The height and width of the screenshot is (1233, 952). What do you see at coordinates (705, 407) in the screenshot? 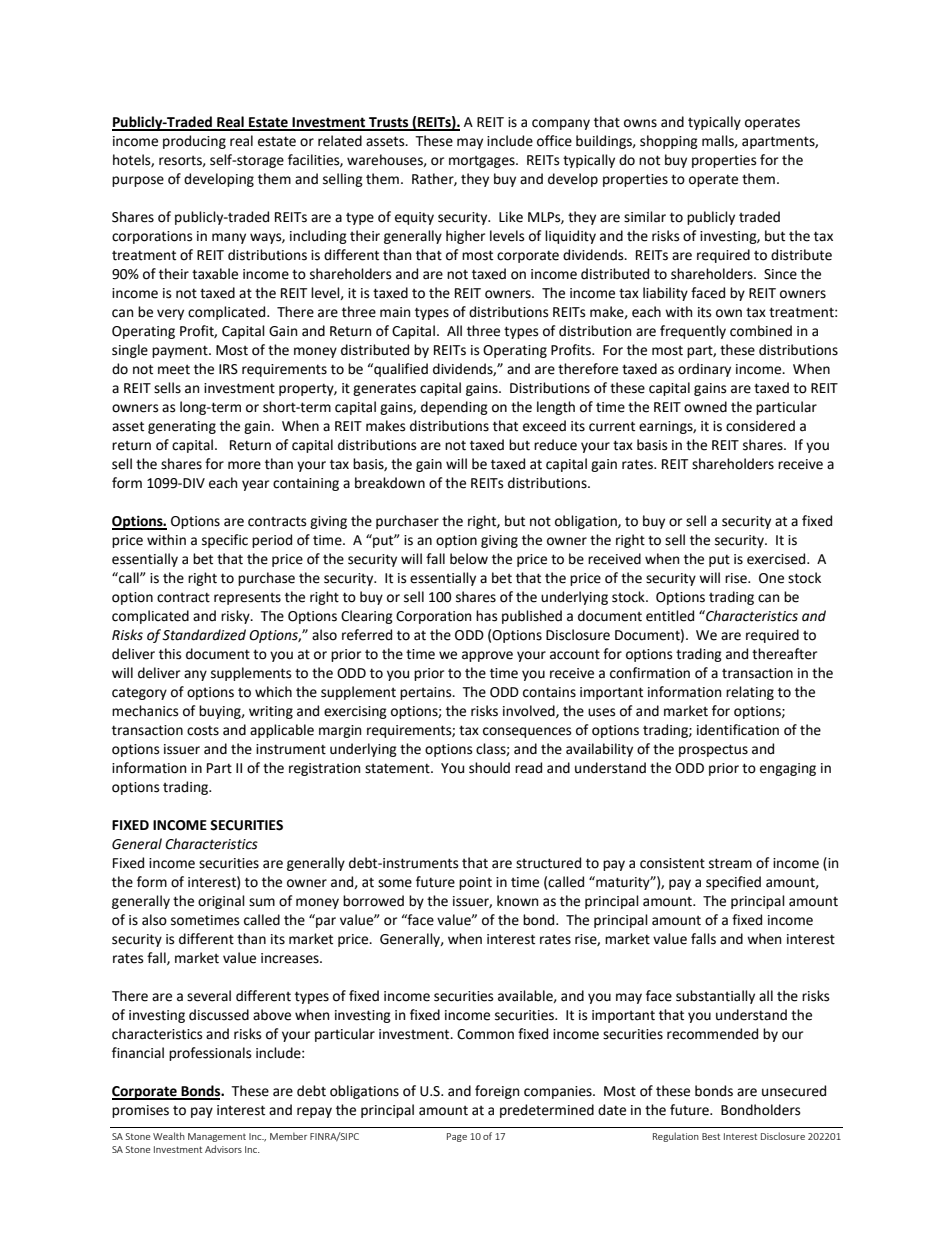
I see `owned` at bounding box center [705, 407].
